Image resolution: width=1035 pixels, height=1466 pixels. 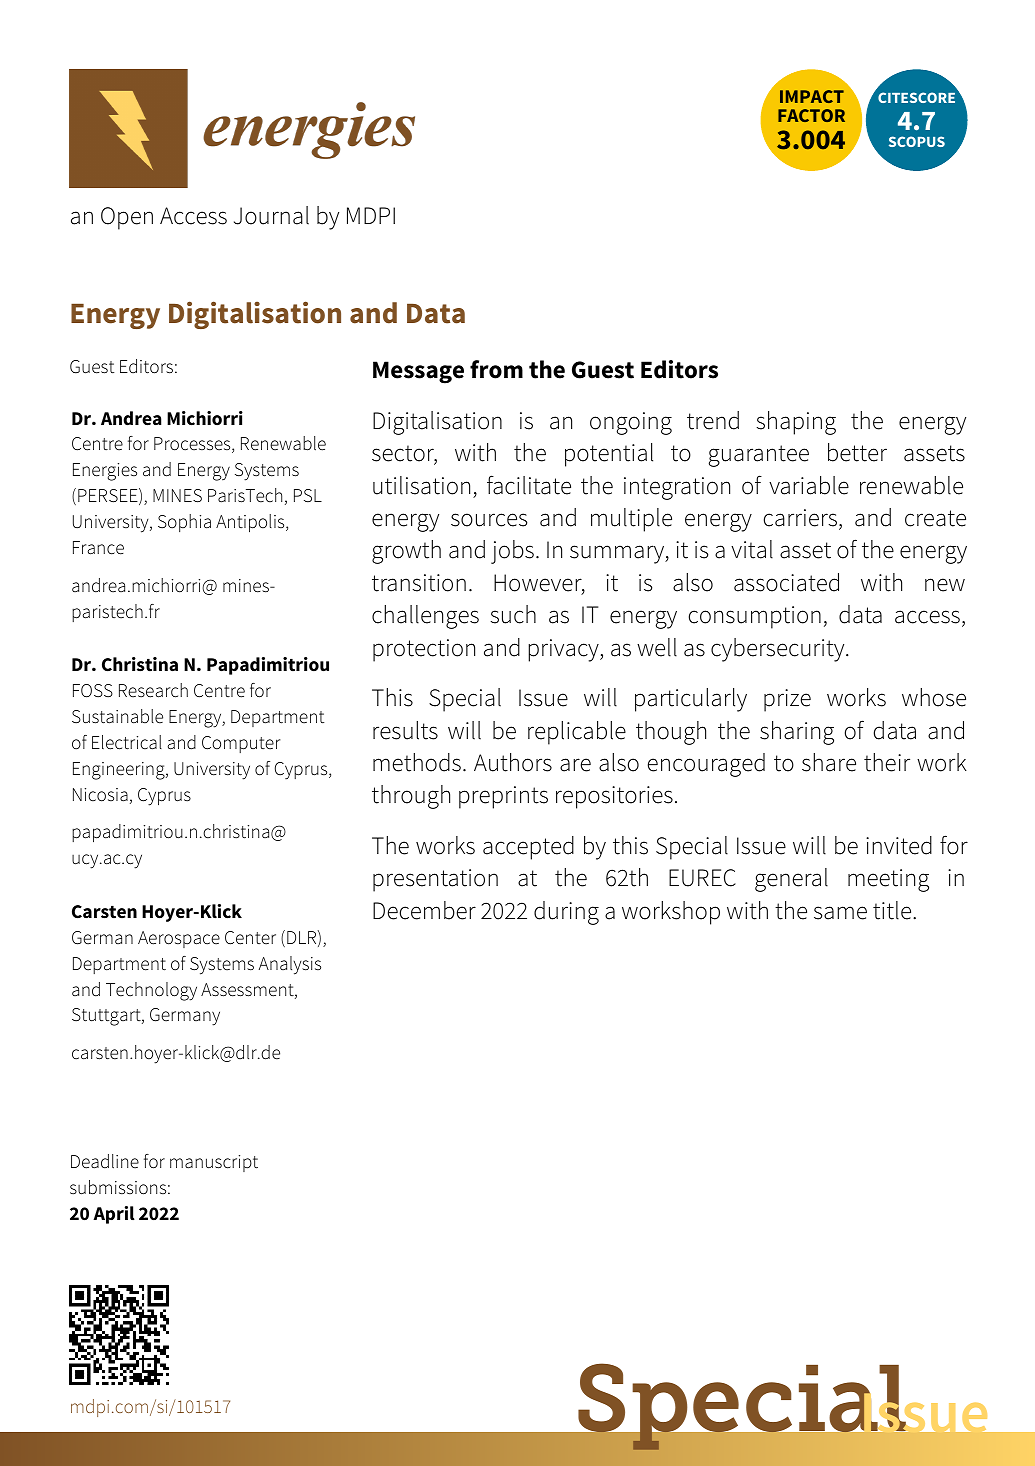 I want to click on privacy, so click(x=564, y=650).
